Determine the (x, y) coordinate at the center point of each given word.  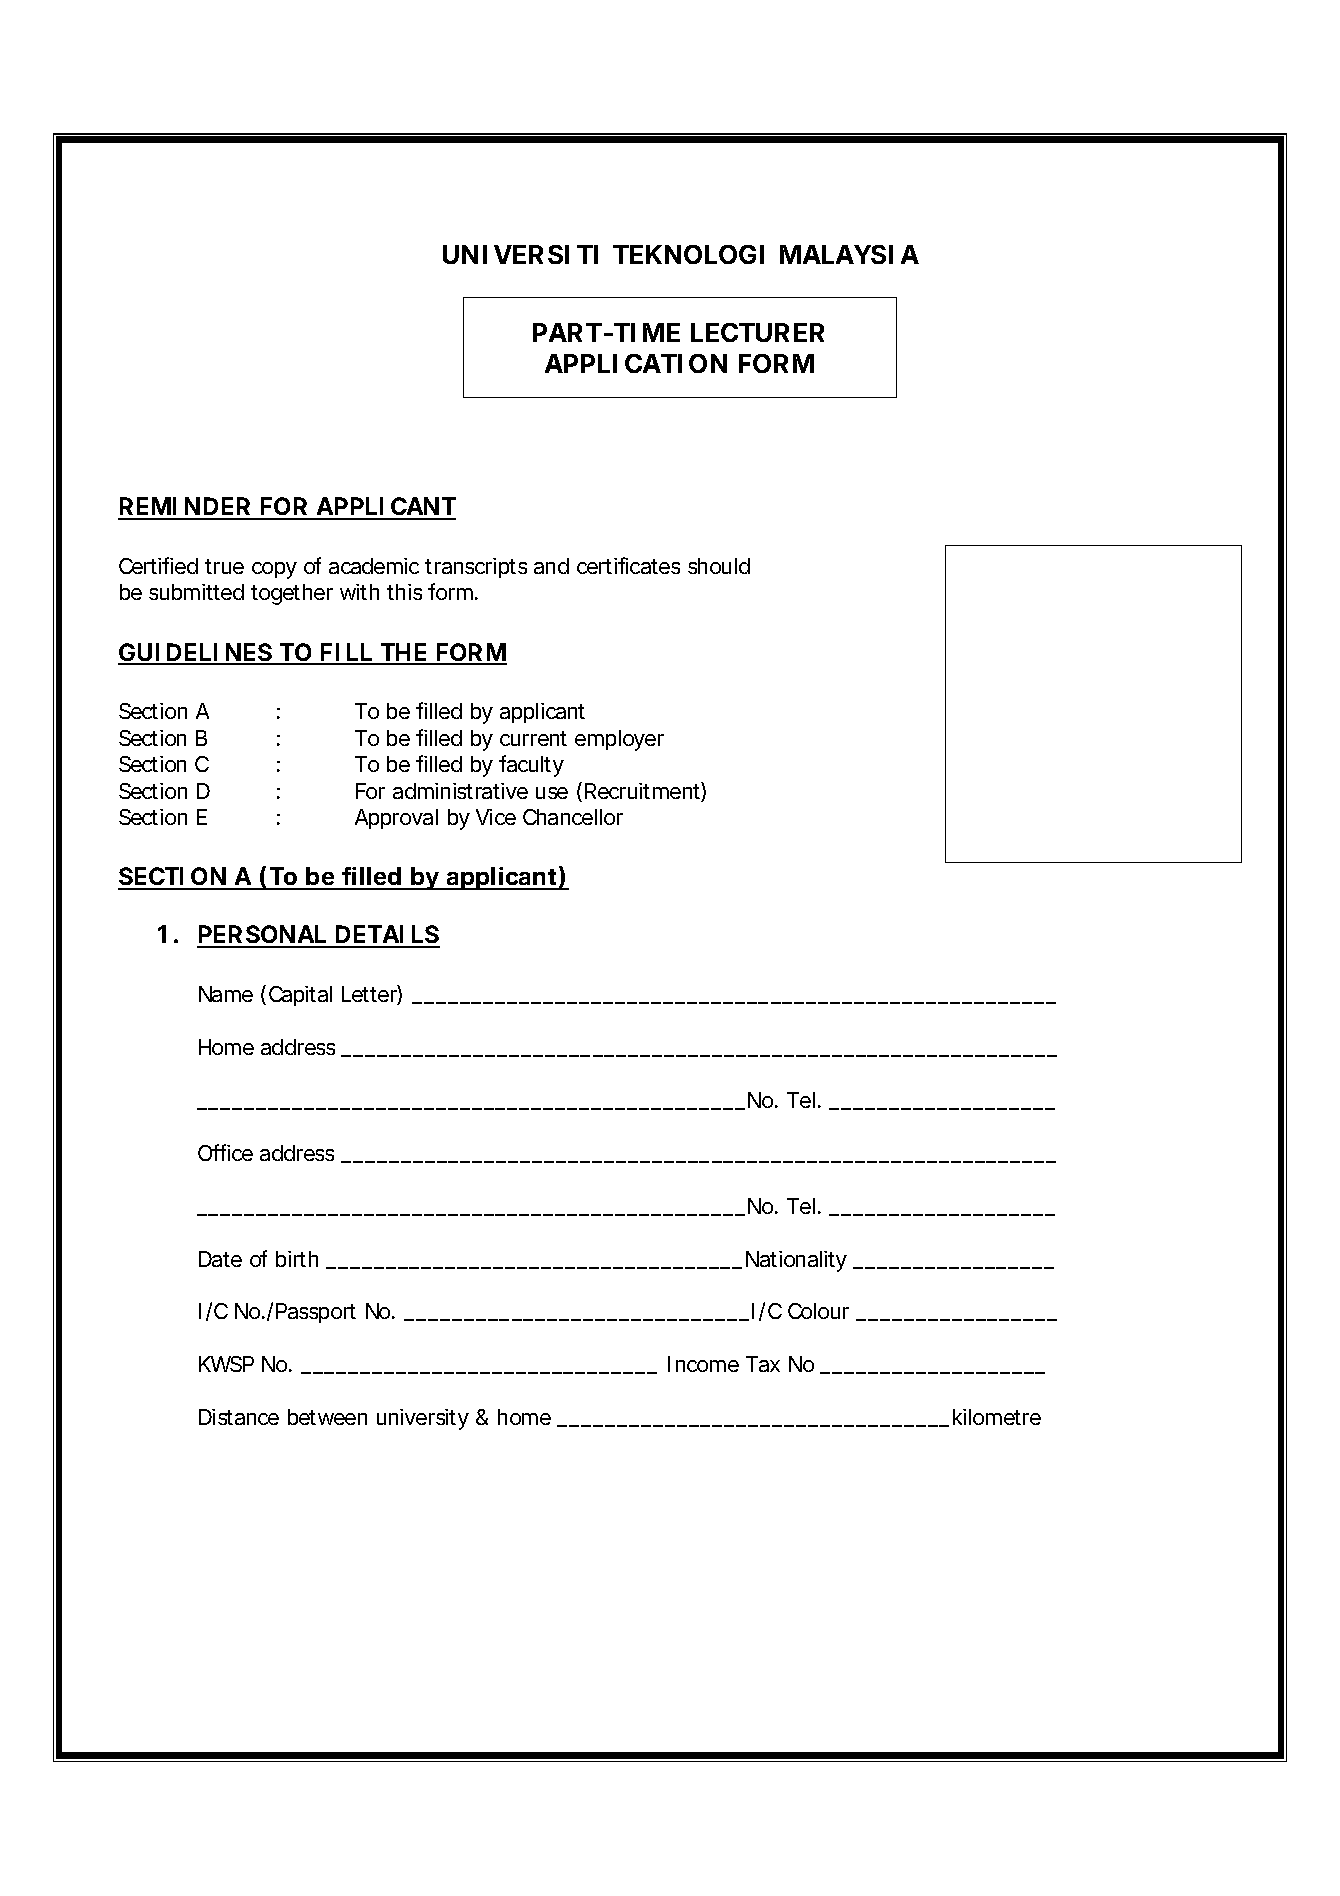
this (404, 592)
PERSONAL (262, 936)
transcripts (476, 568)
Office (225, 1152)
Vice (496, 817)
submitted (196, 592)
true (224, 566)
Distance (239, 1417)
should (719, 566)
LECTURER (757, 332)
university (423, 1419)
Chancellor (573, 817)
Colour (818, 1311)
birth (297, 1259)
